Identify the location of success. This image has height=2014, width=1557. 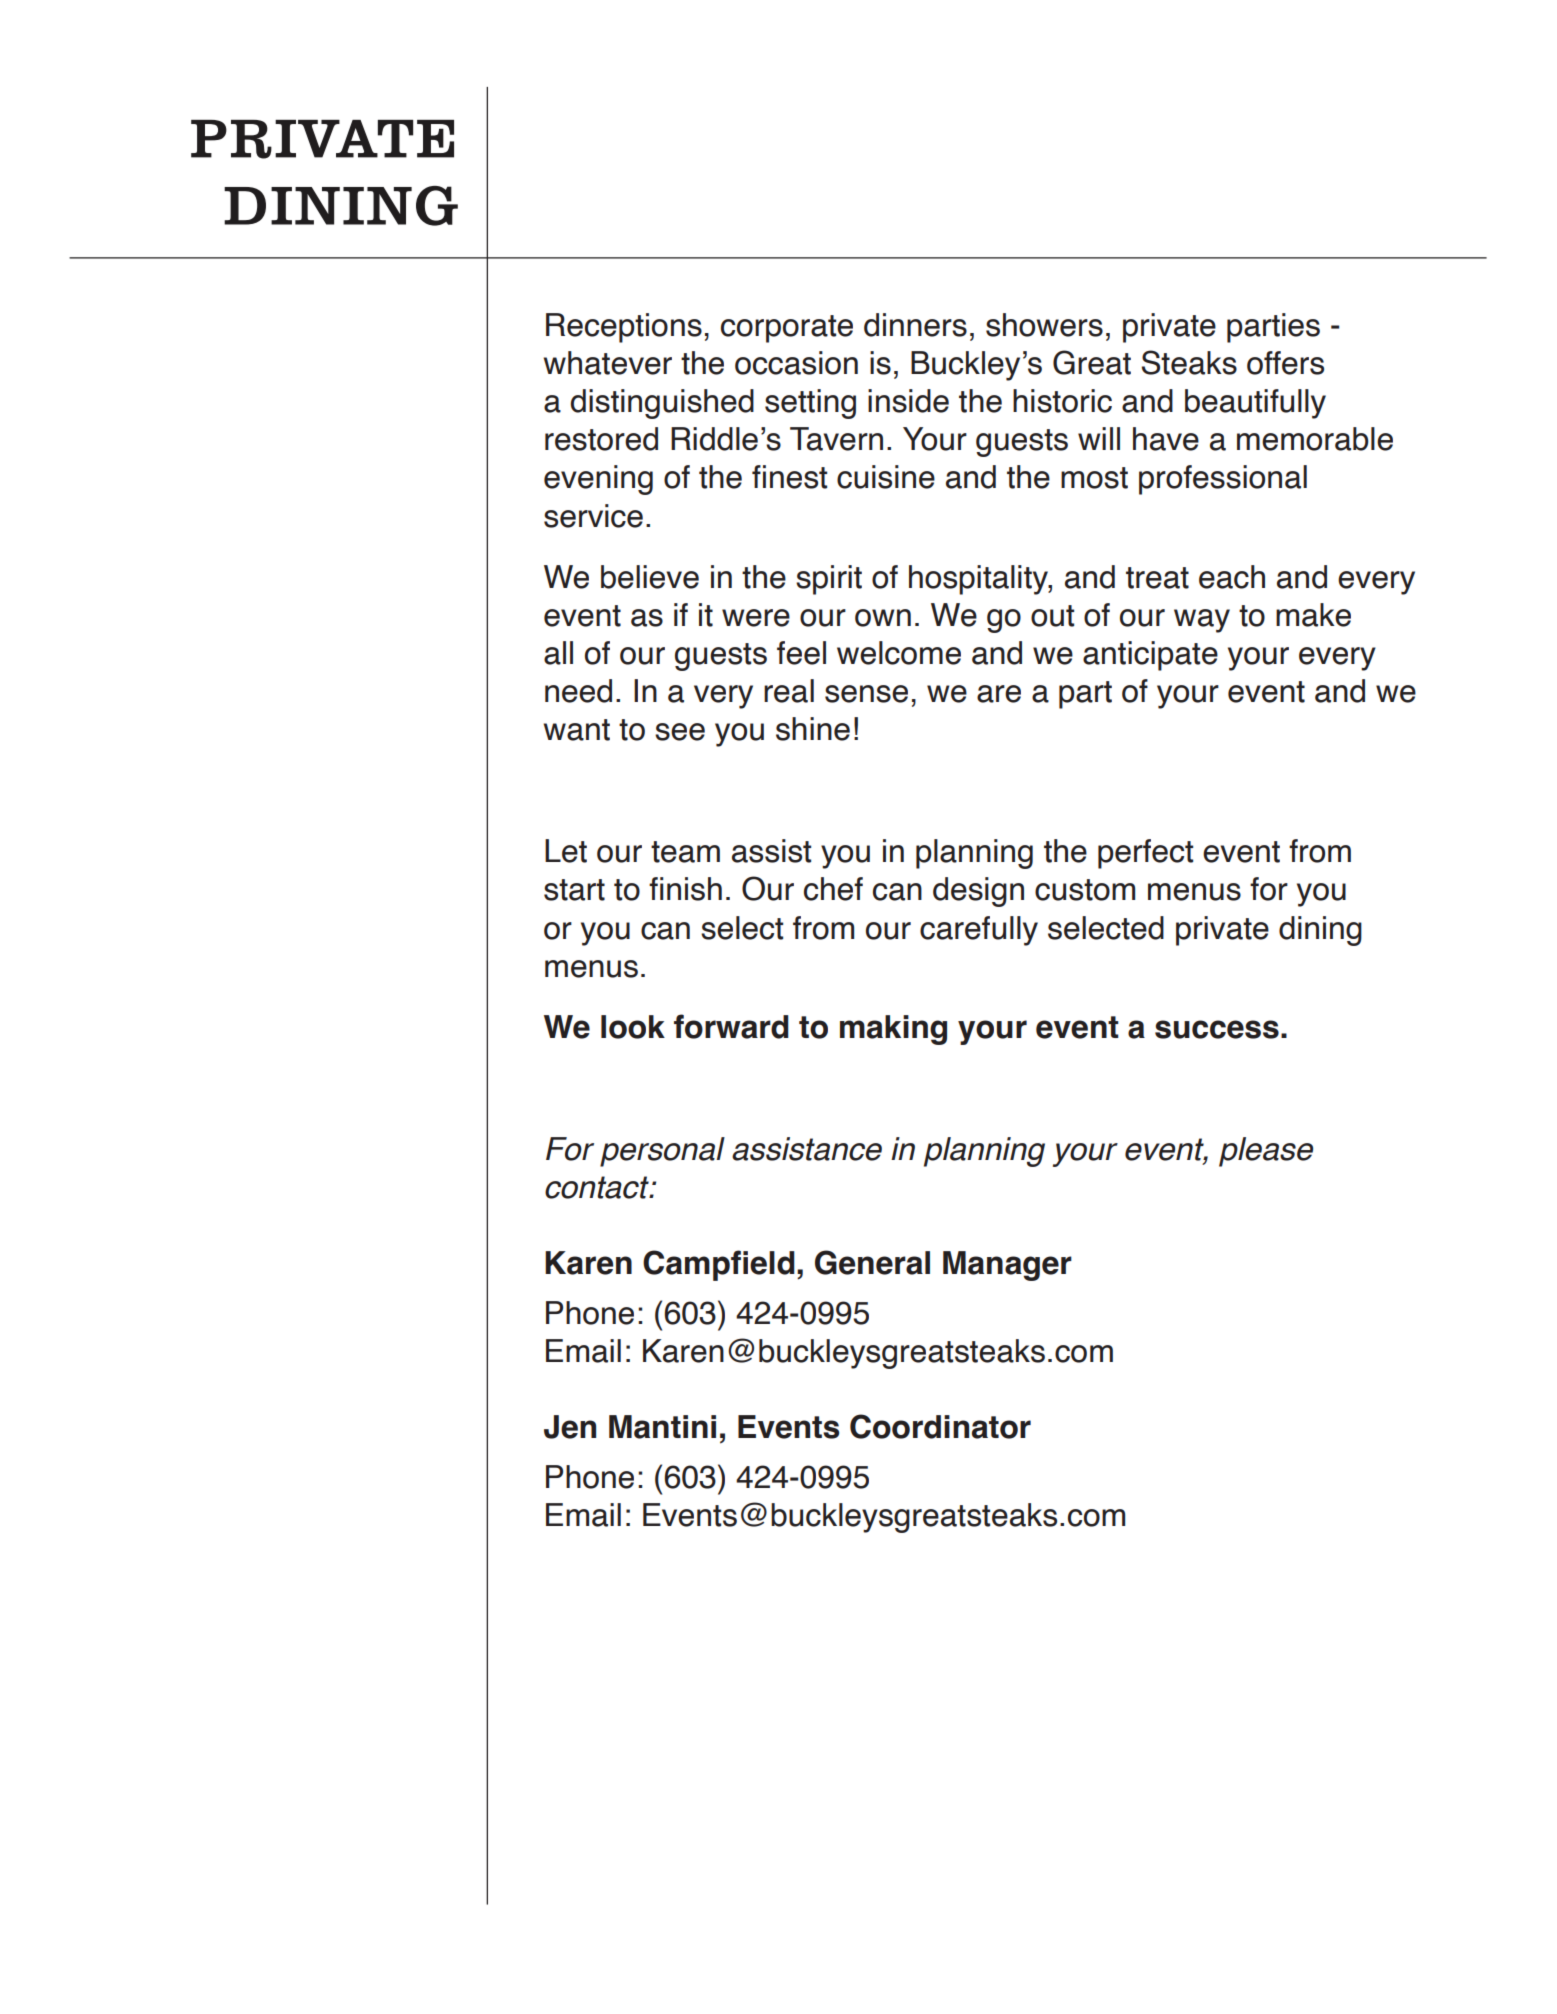
(1217, 1029).
